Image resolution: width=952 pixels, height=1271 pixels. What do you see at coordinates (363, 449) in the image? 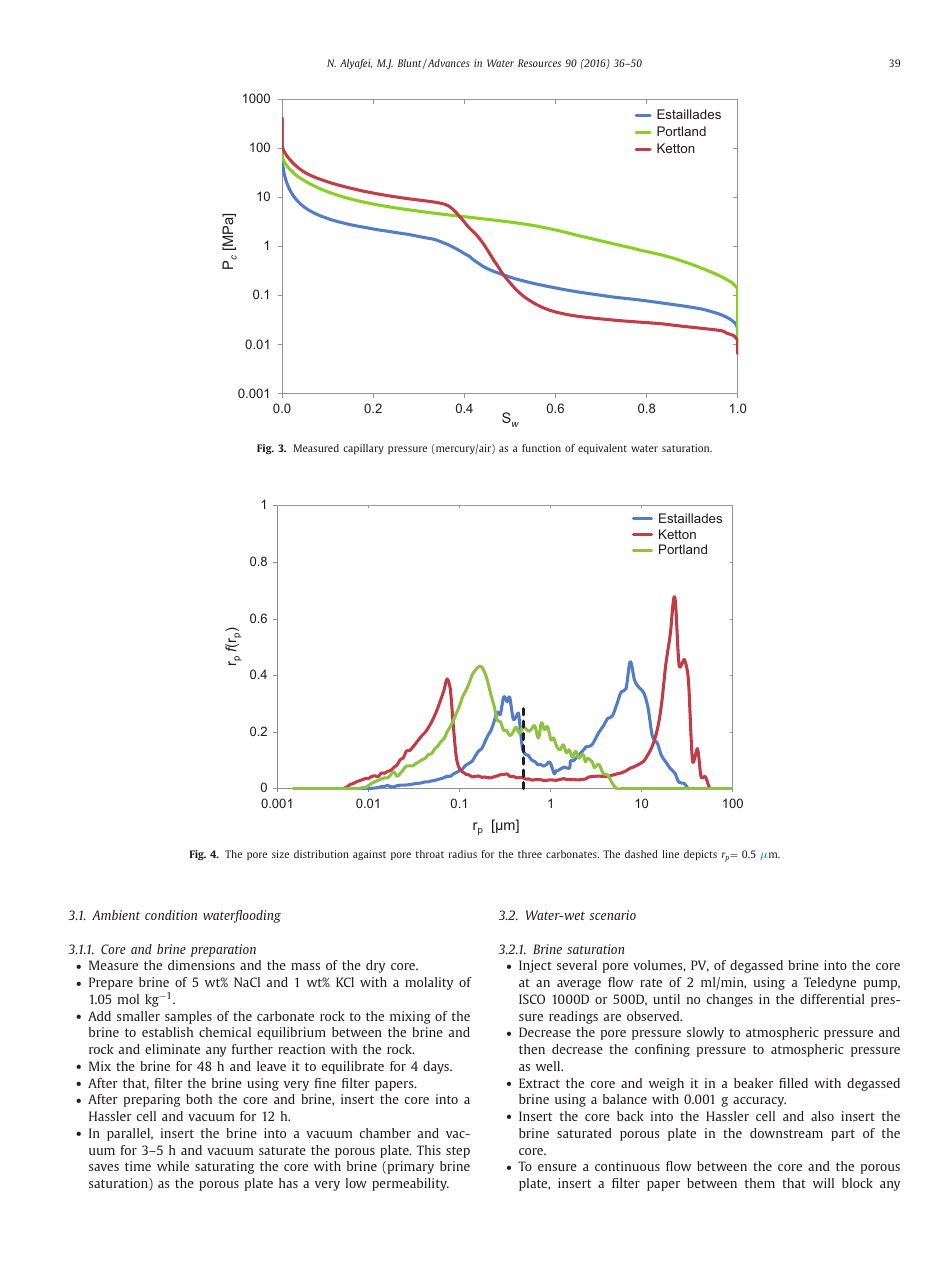
I see `capillary` at bounding box center [363, 449].
